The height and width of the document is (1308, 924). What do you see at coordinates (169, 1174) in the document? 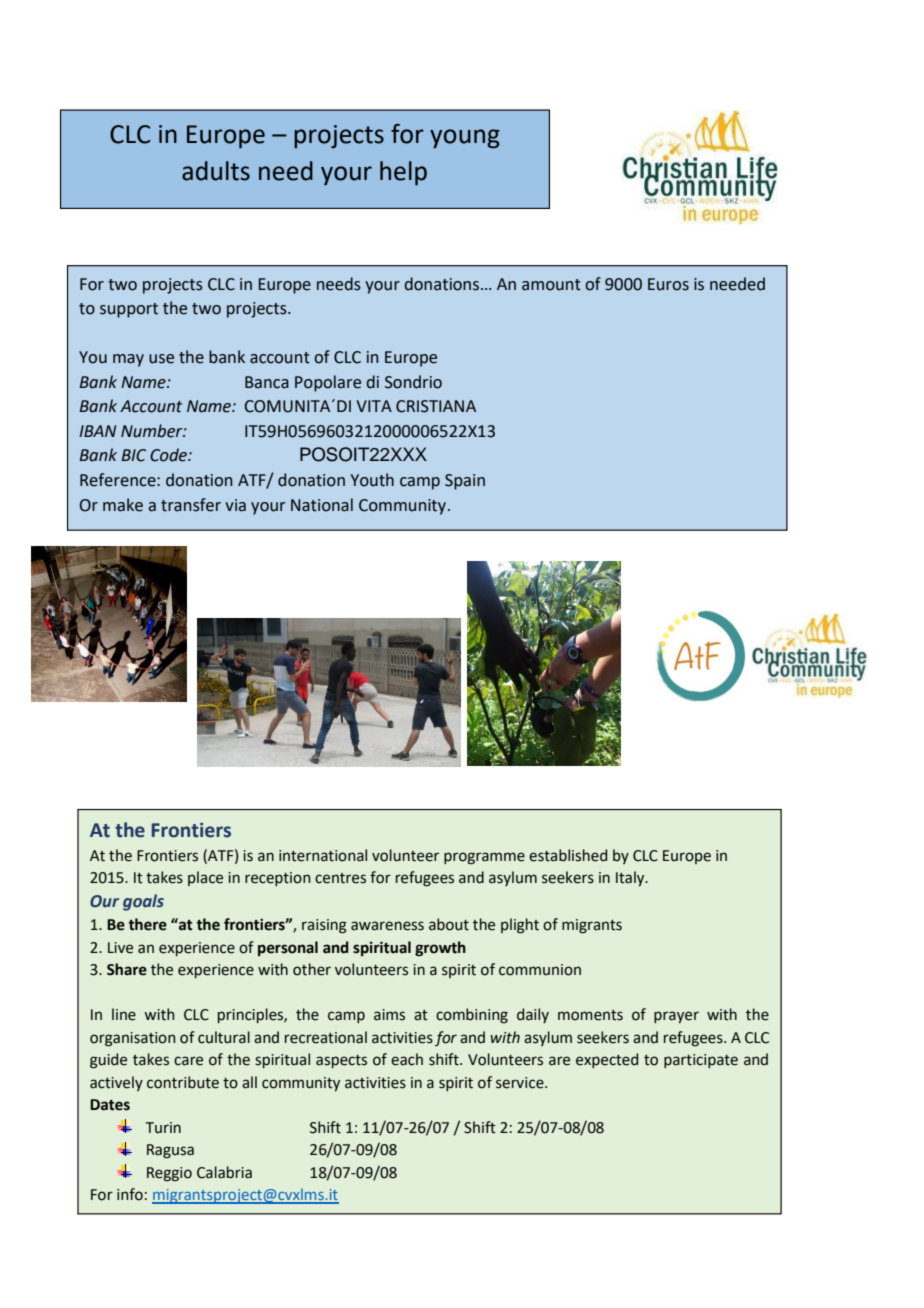
I see `Reggio` at bounding box center [169, 1174].
